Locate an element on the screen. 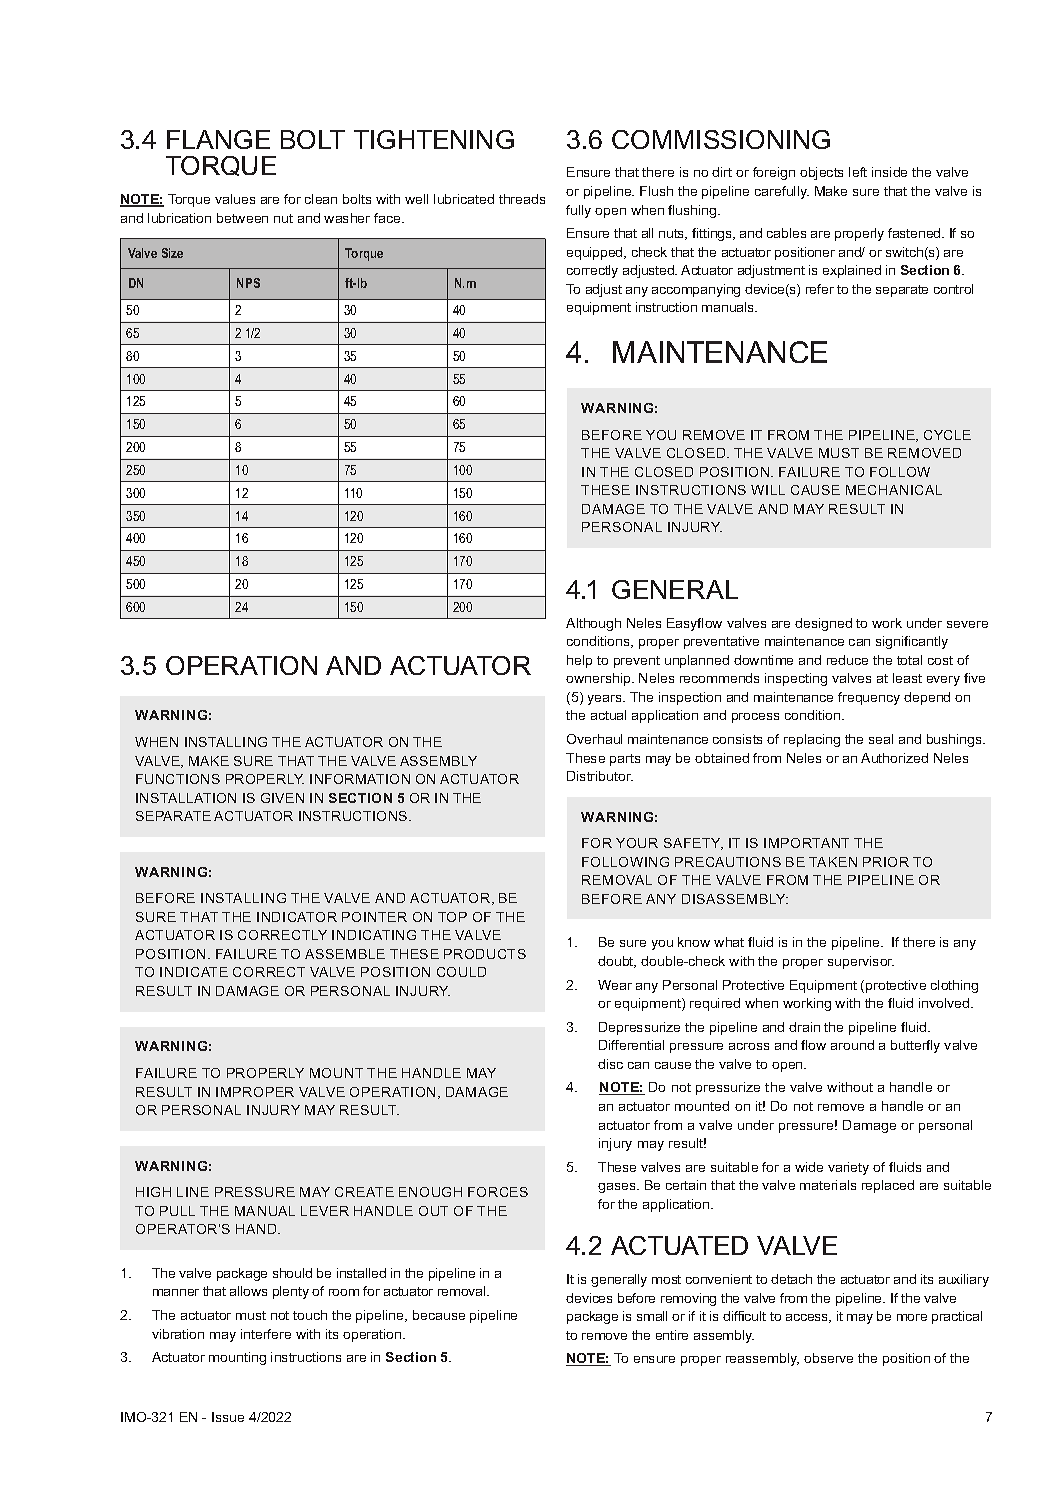 The image size is (1053, 1489). GIVEN is located at coordinates (282, 798).
